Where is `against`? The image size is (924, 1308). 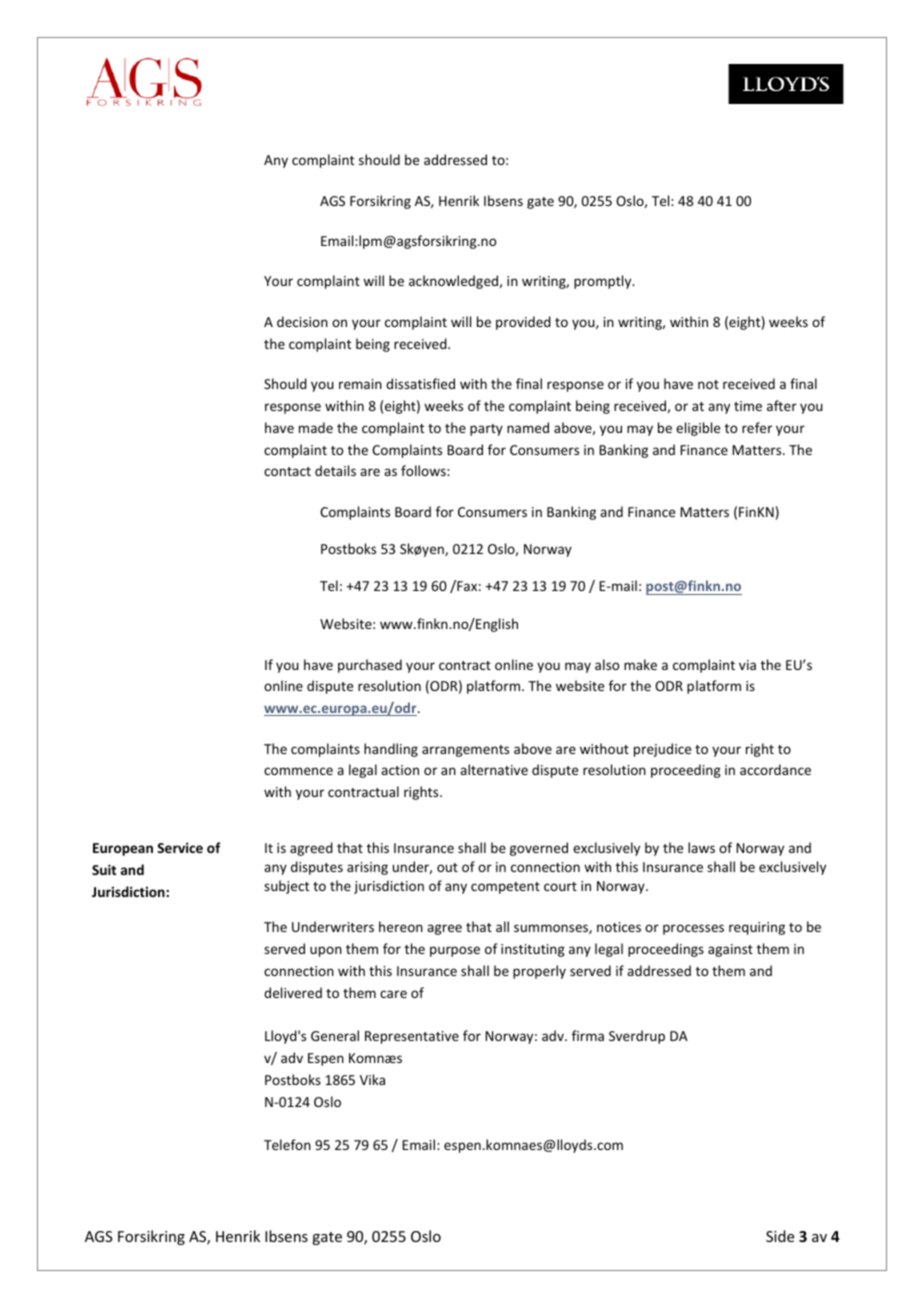
against is located at coordinates (730, 950).
